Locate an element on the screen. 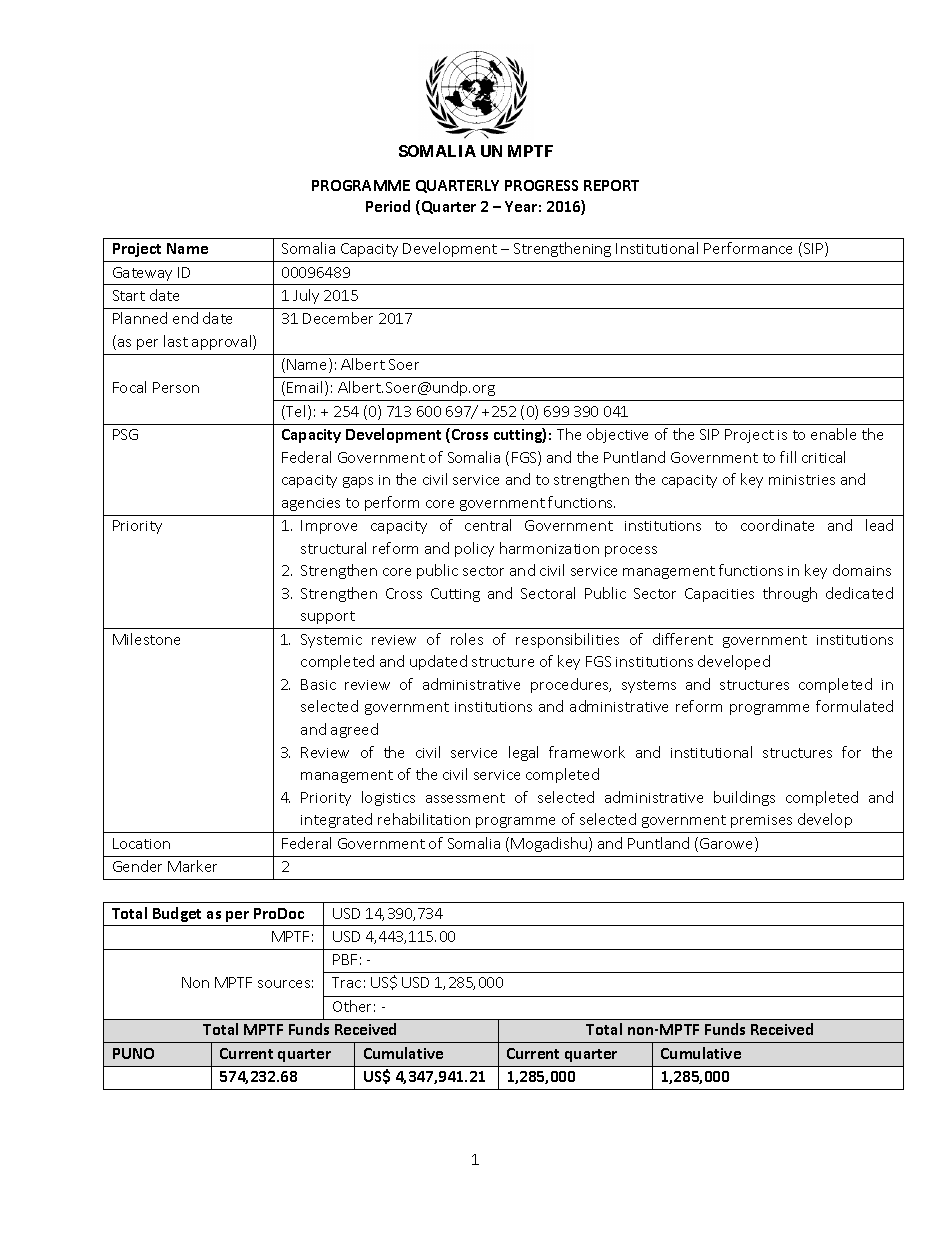 The width and height of the screenshot is (952, 1233). REPORT is located at coordinates (611, 185).
